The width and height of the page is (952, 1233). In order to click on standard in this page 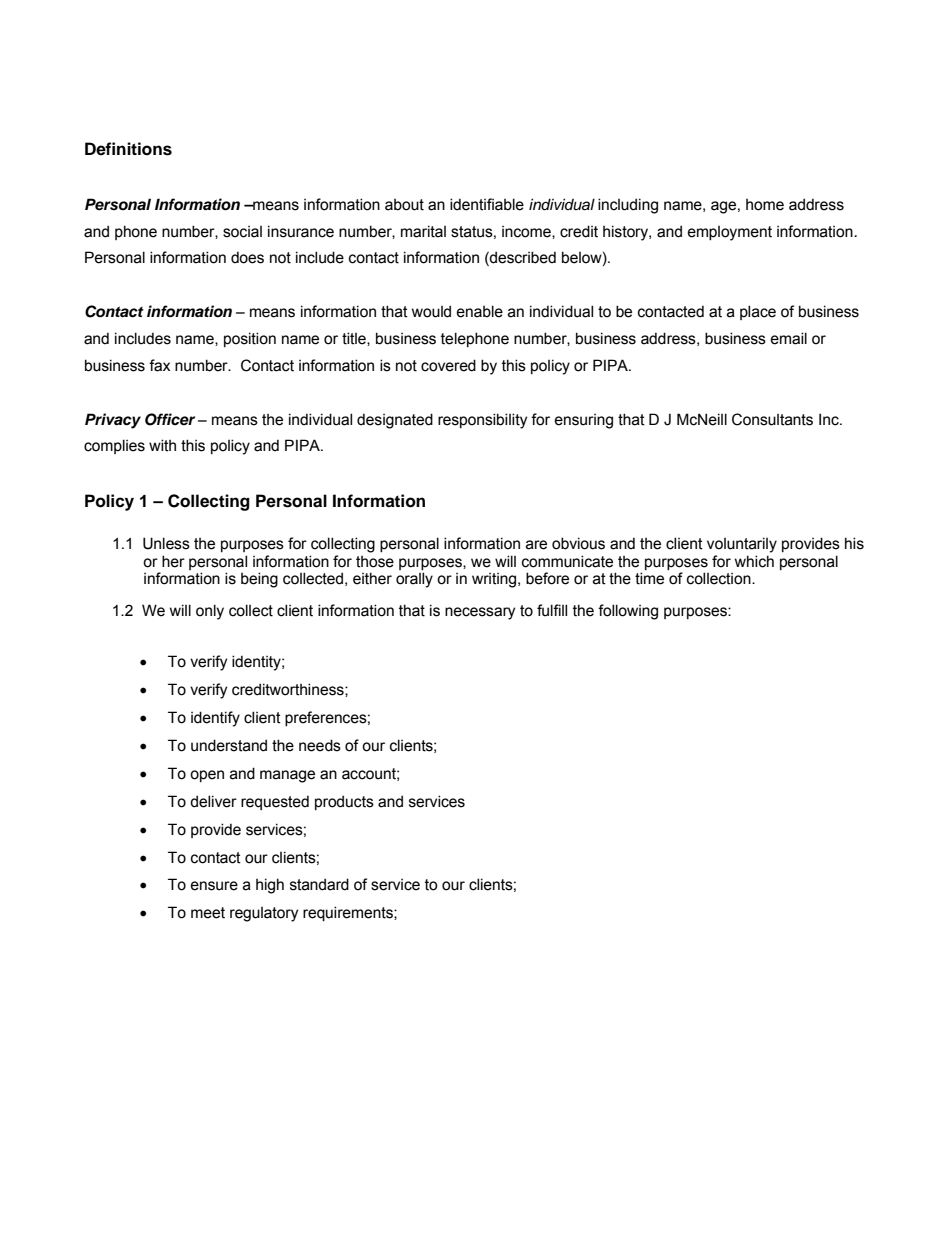, I will do `click(319, 884)`.
